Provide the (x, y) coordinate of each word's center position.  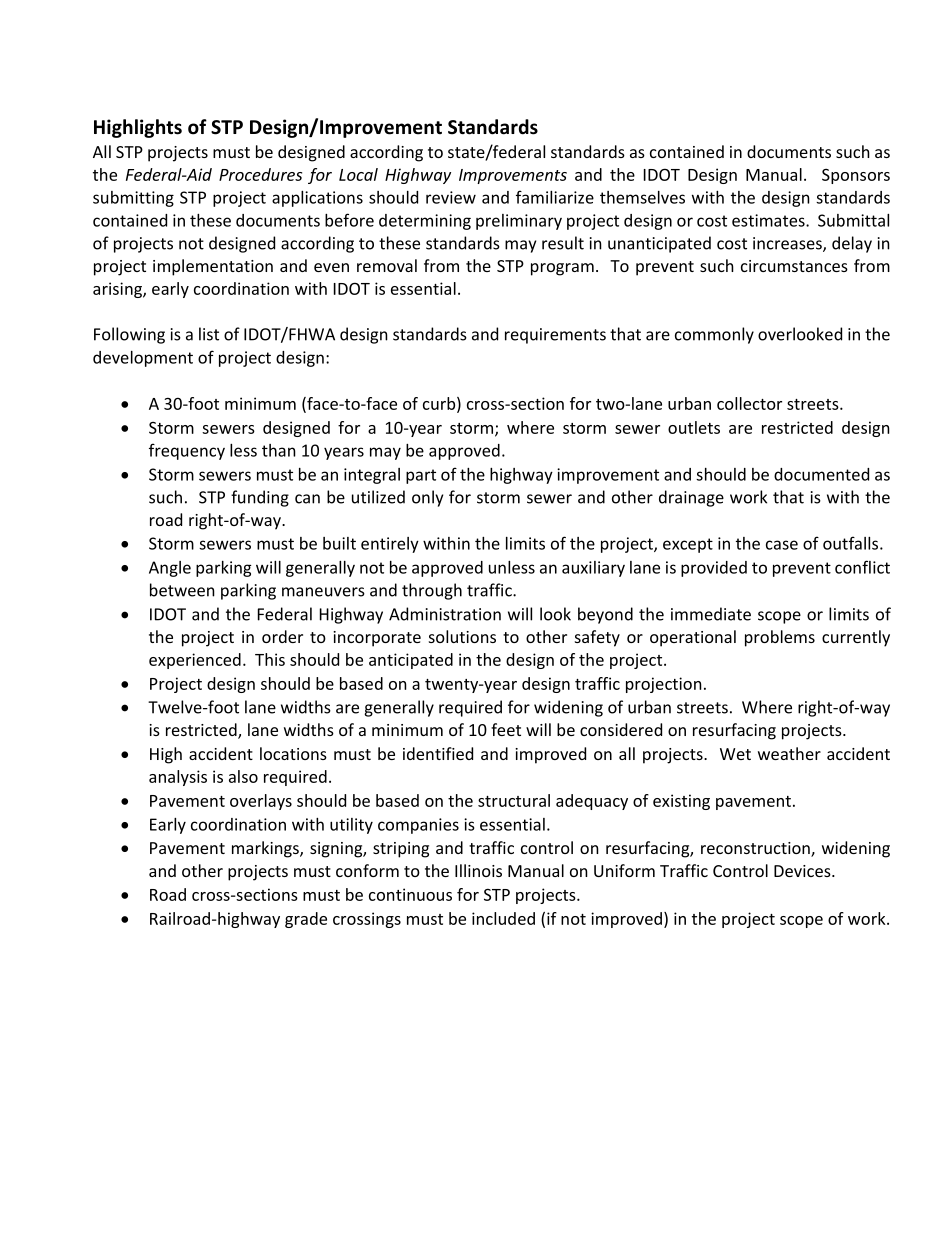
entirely (390, 545)
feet (506, 729)
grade (306, 920)
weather (789, 753)
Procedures (260, 174)
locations (293, 753)
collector (749, 403)
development (143, 359)
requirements (555, 336)
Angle (170, 569)
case (782, 545)
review (451, 197)
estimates (769, 220)
